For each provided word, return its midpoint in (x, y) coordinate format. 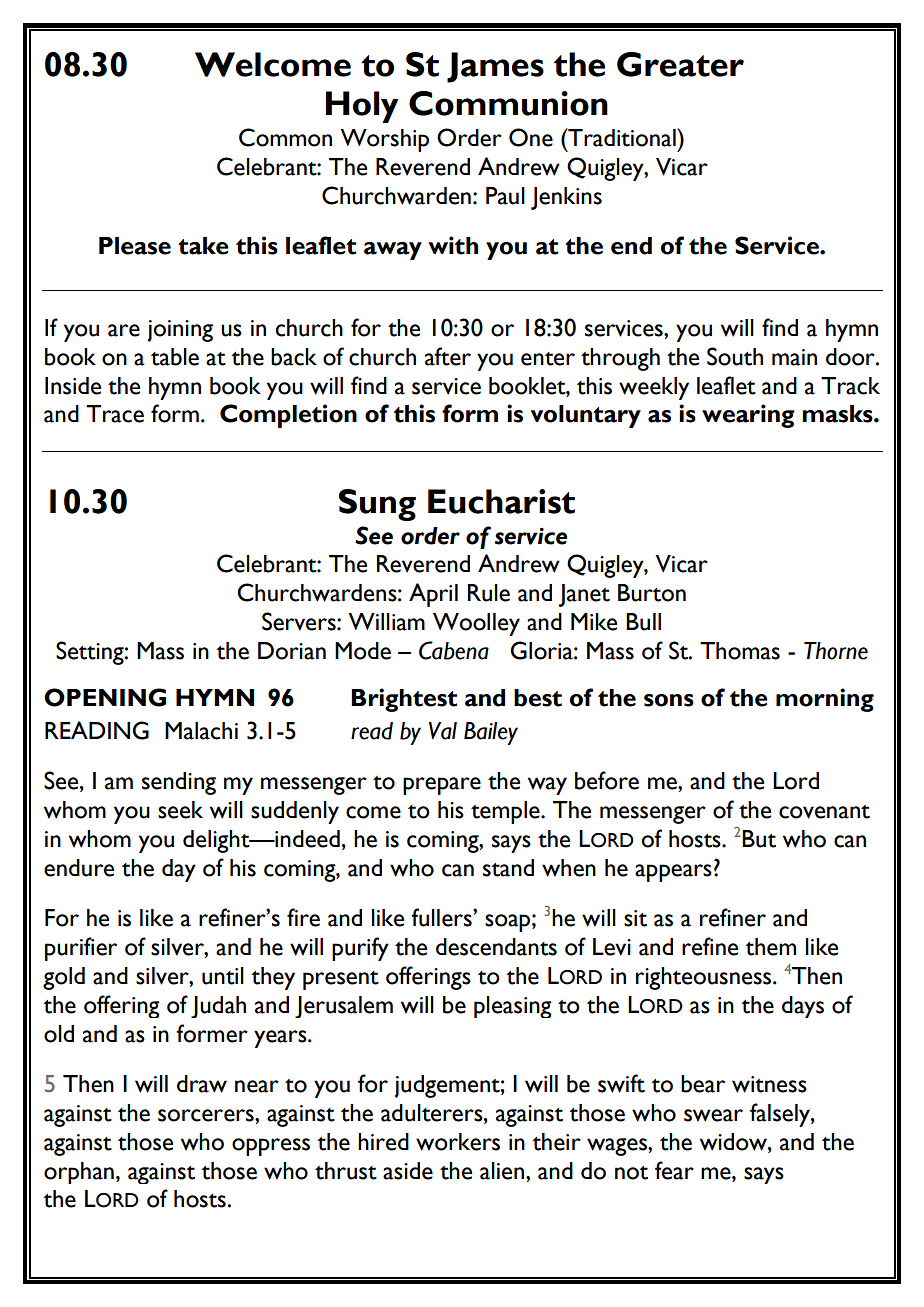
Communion (508, 103)
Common (285, 137)
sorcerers (207, 1115)
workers (458, 1142)
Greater (680, 64)
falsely (781, 1115)
